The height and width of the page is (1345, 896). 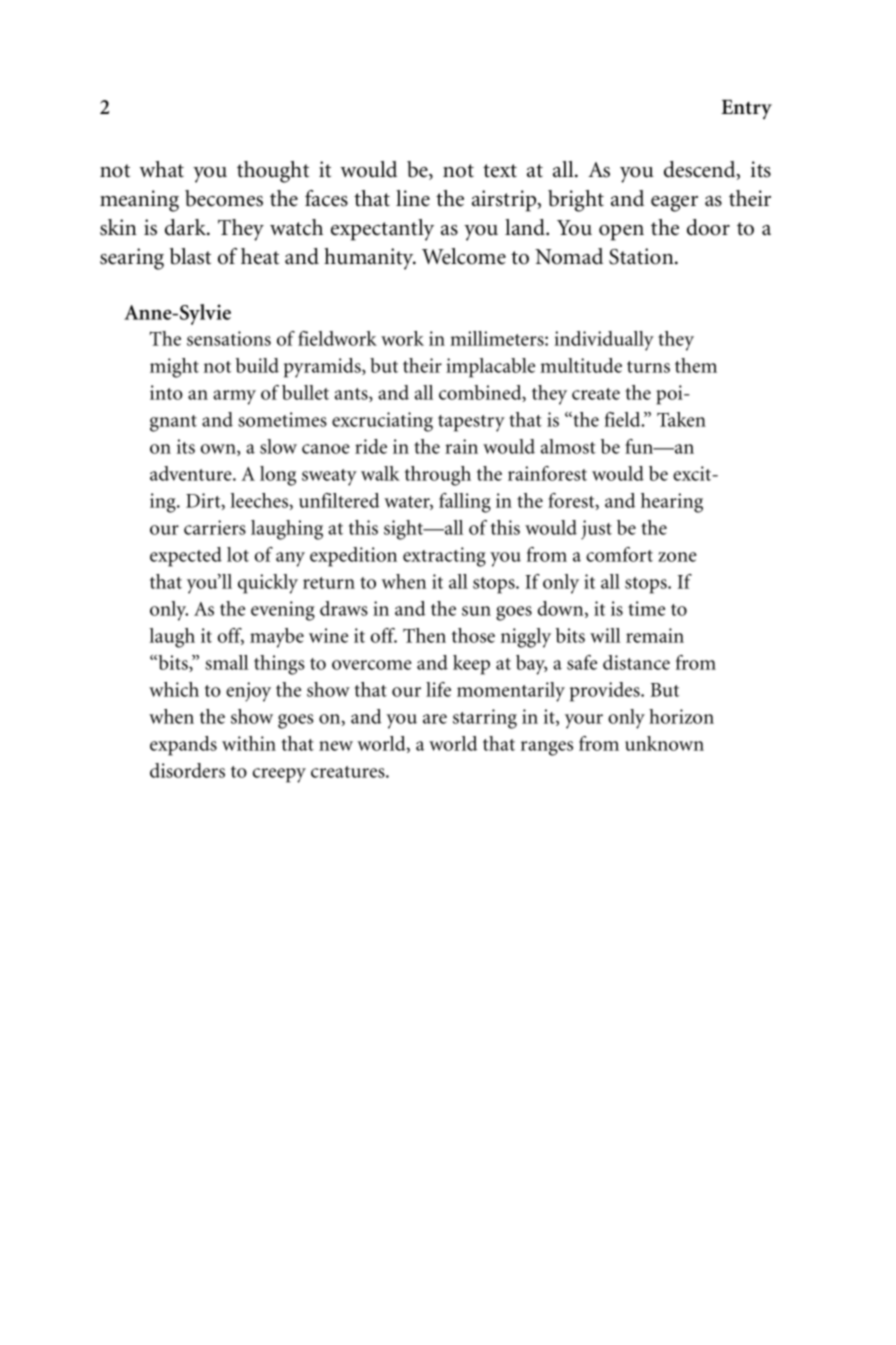 What do you see at coordinates (500, 171) in the page?
I see `text` at bounding box center [500, 171].
